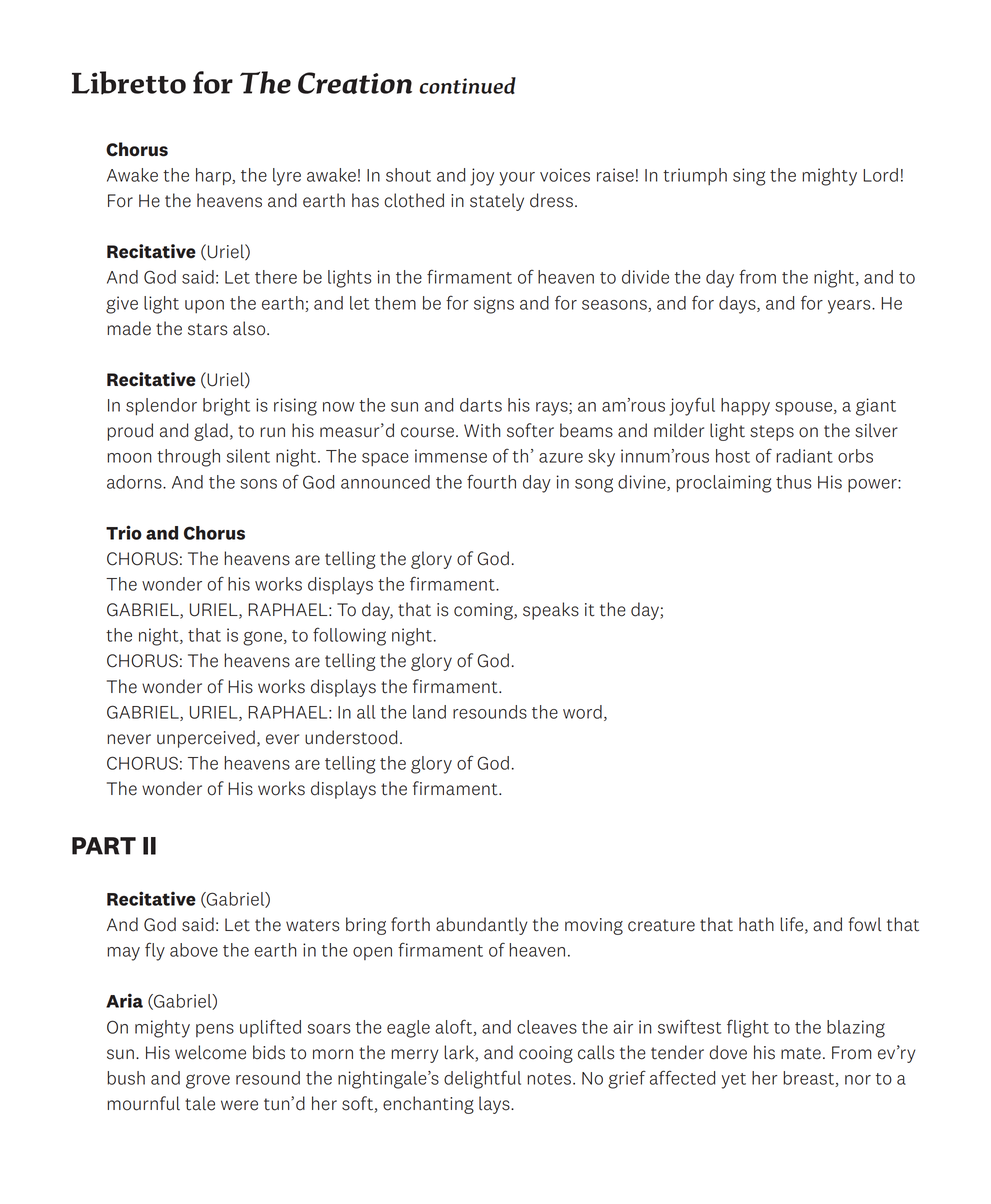  I want to click on grove, so click(208, 1081).
